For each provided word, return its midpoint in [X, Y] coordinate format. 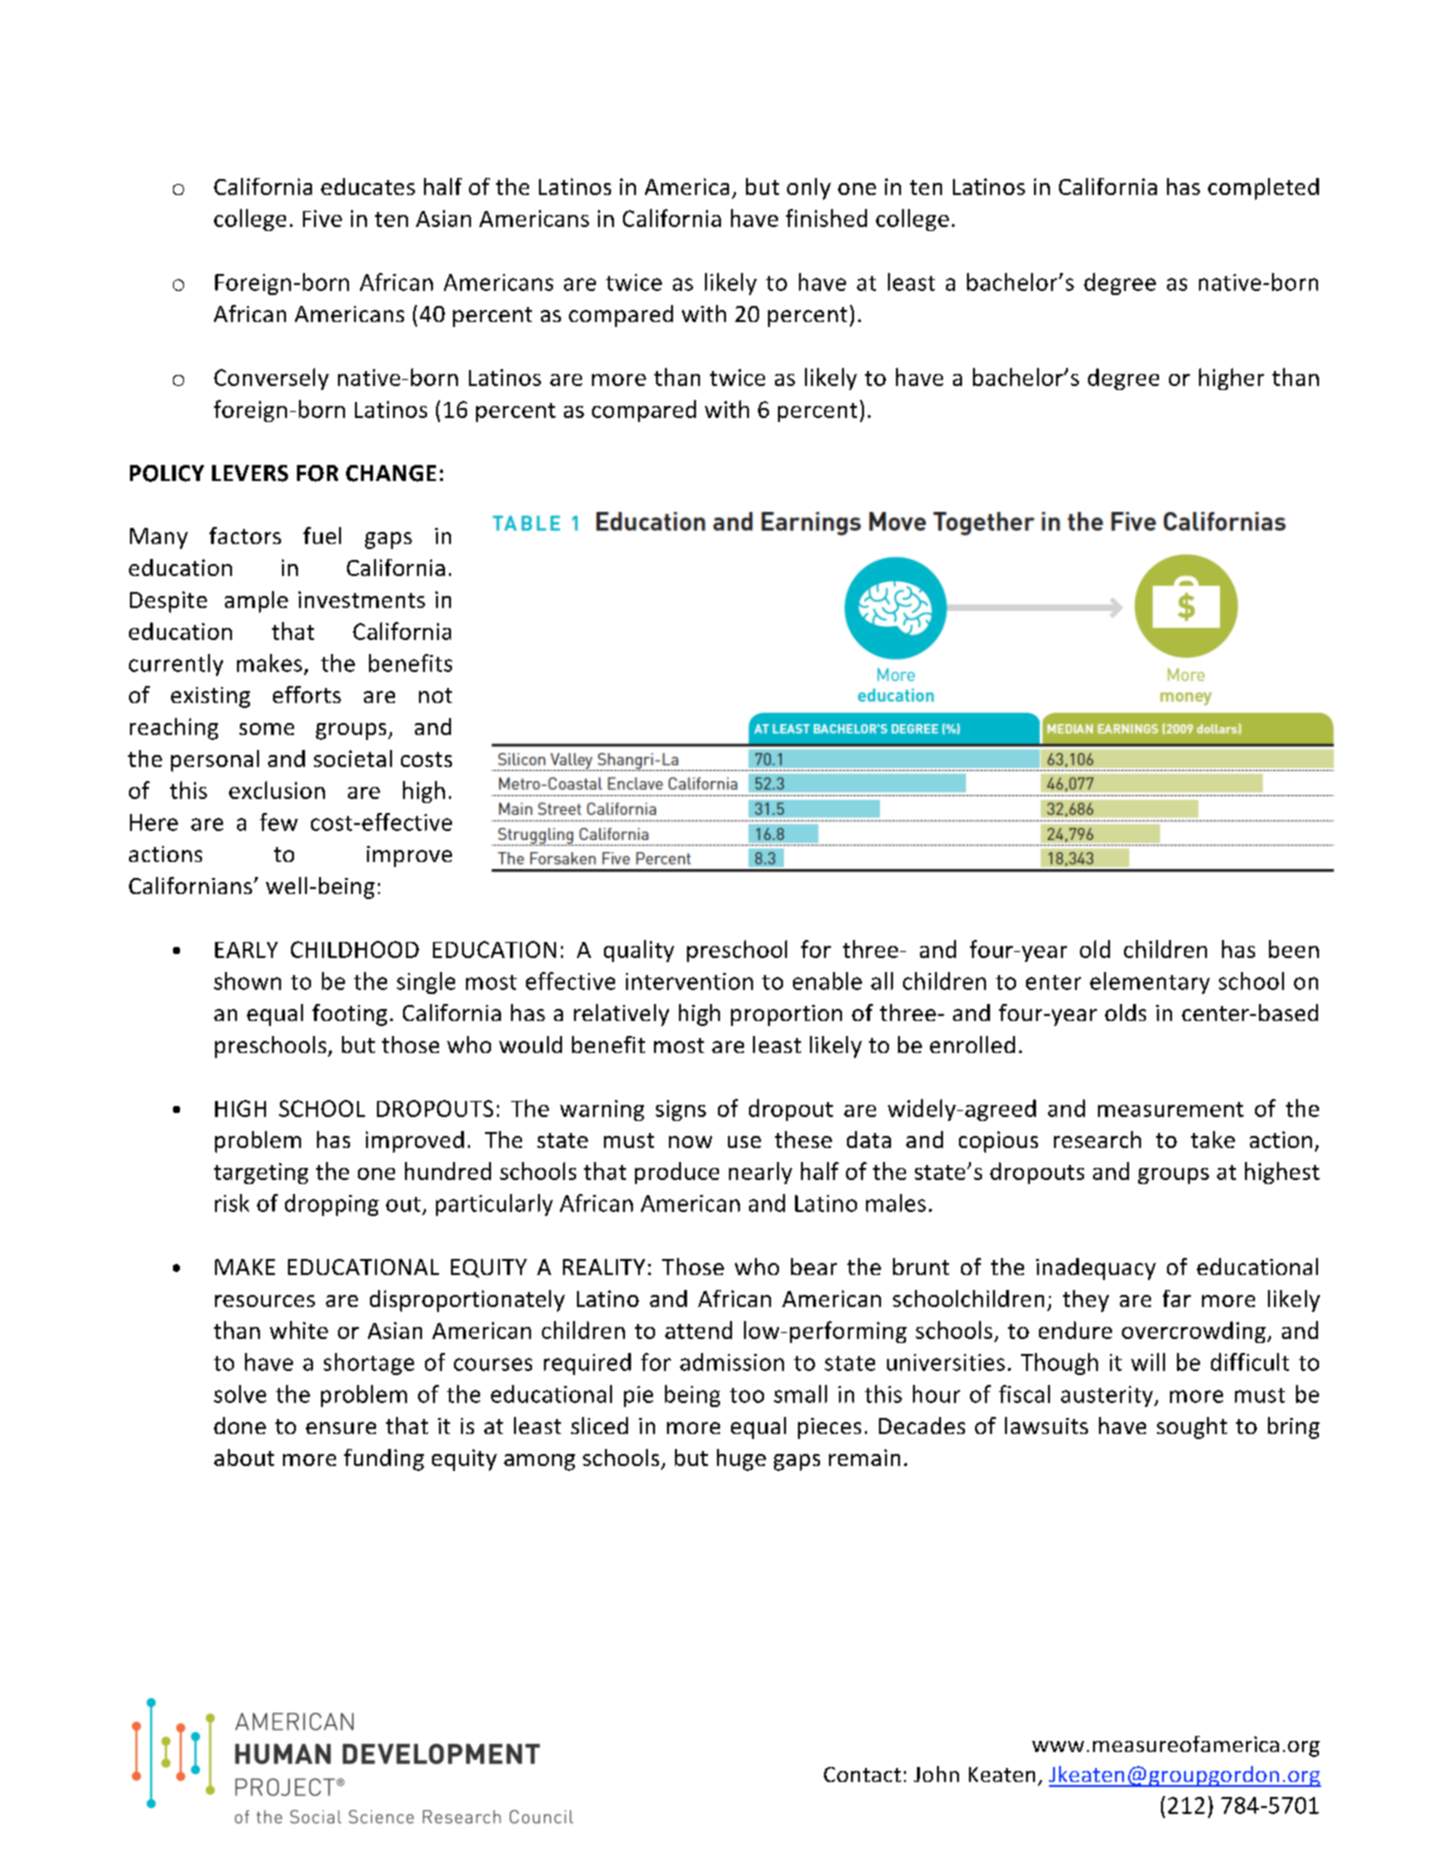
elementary [1150, 983]
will [1148, 1362]
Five [322, 218]
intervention [689, 981]
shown [247, 981]
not [435, 695]
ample [256, 602]
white [299, 1330]
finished [826, 218]
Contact [862, 1774]
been [1294, 949]
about [244, 1457]
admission [732, 1362]
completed [1263, 189]
